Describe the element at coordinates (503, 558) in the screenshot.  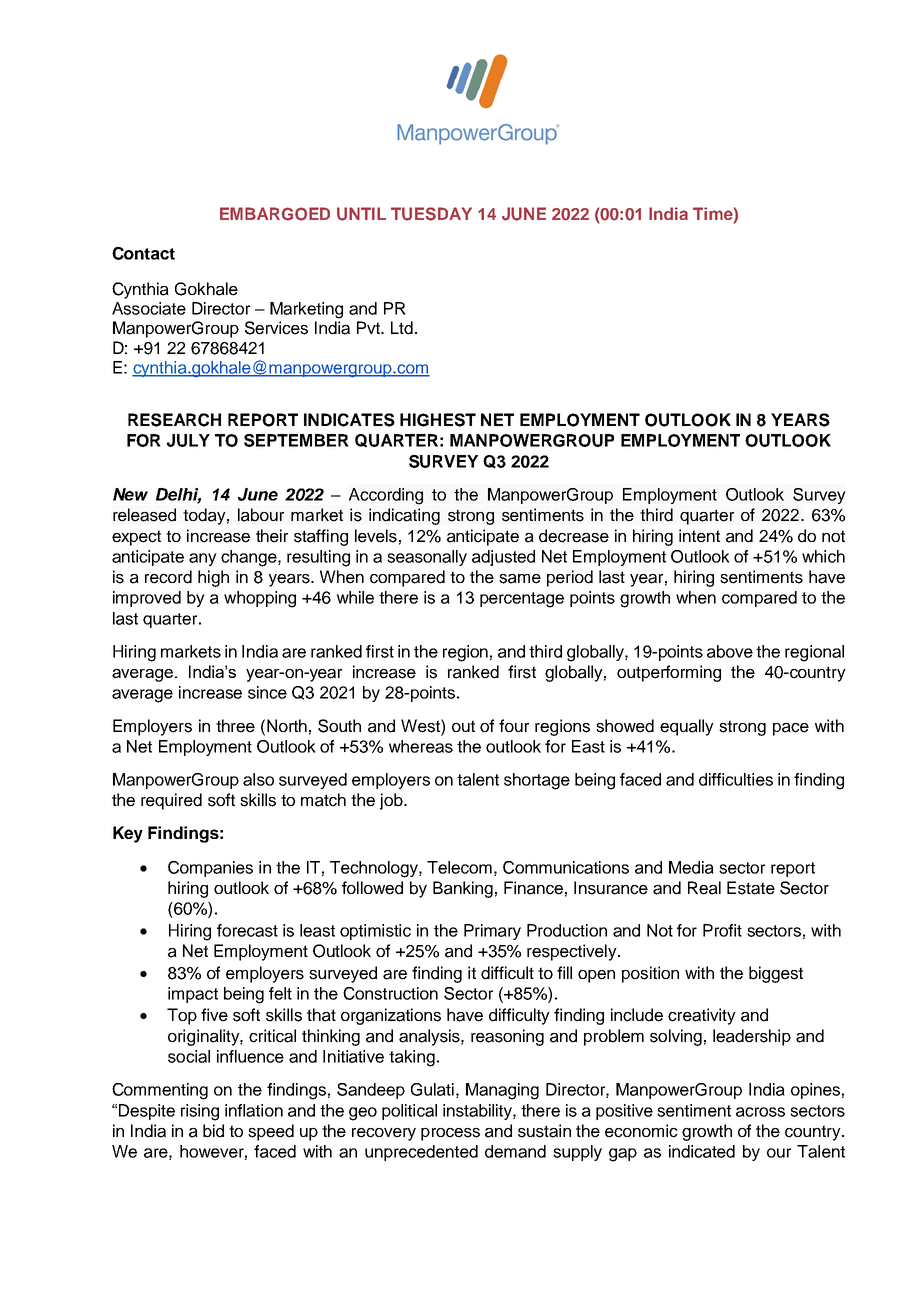
I see `adjusted` at that location.
